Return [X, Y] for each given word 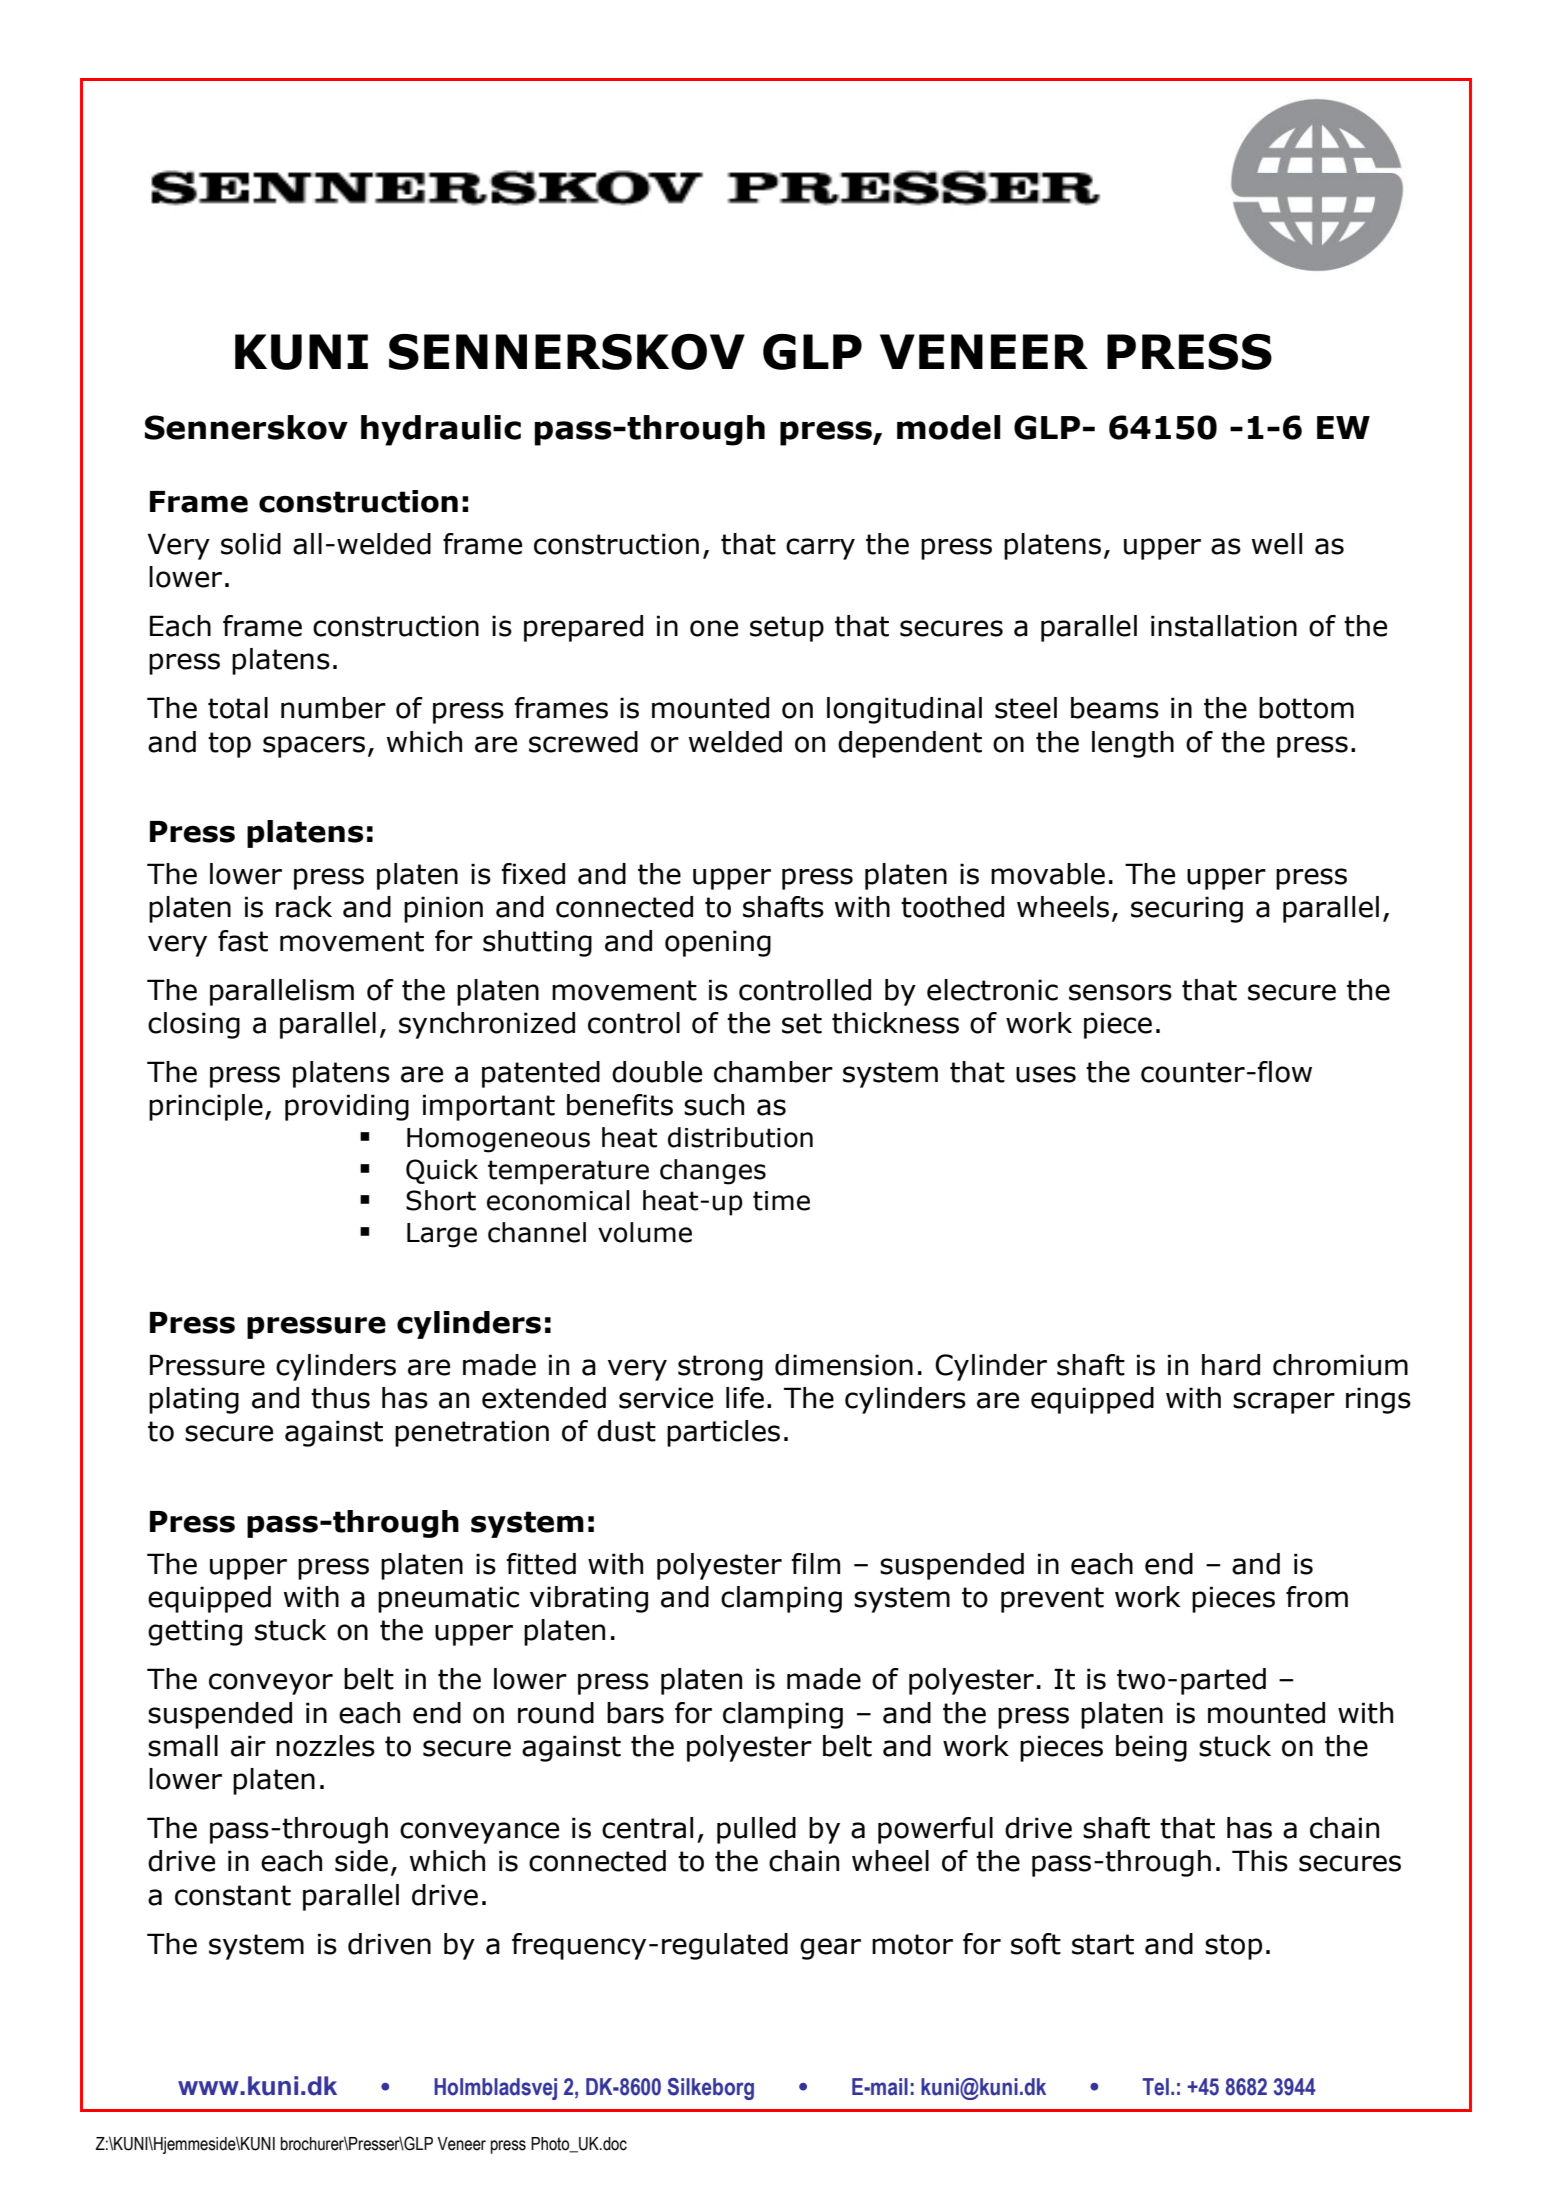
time [781, 1201]
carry [820, 549]
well [1277, 544]
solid [251, 544]
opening [718, 943]
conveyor [271, 1684]
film [815, 1563]
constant [233, 1895]
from [1317, 1597]
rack [304, 907]
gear [830, 1949]
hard [1231, 1365]
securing [1187, 909]
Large [442, 1235]
